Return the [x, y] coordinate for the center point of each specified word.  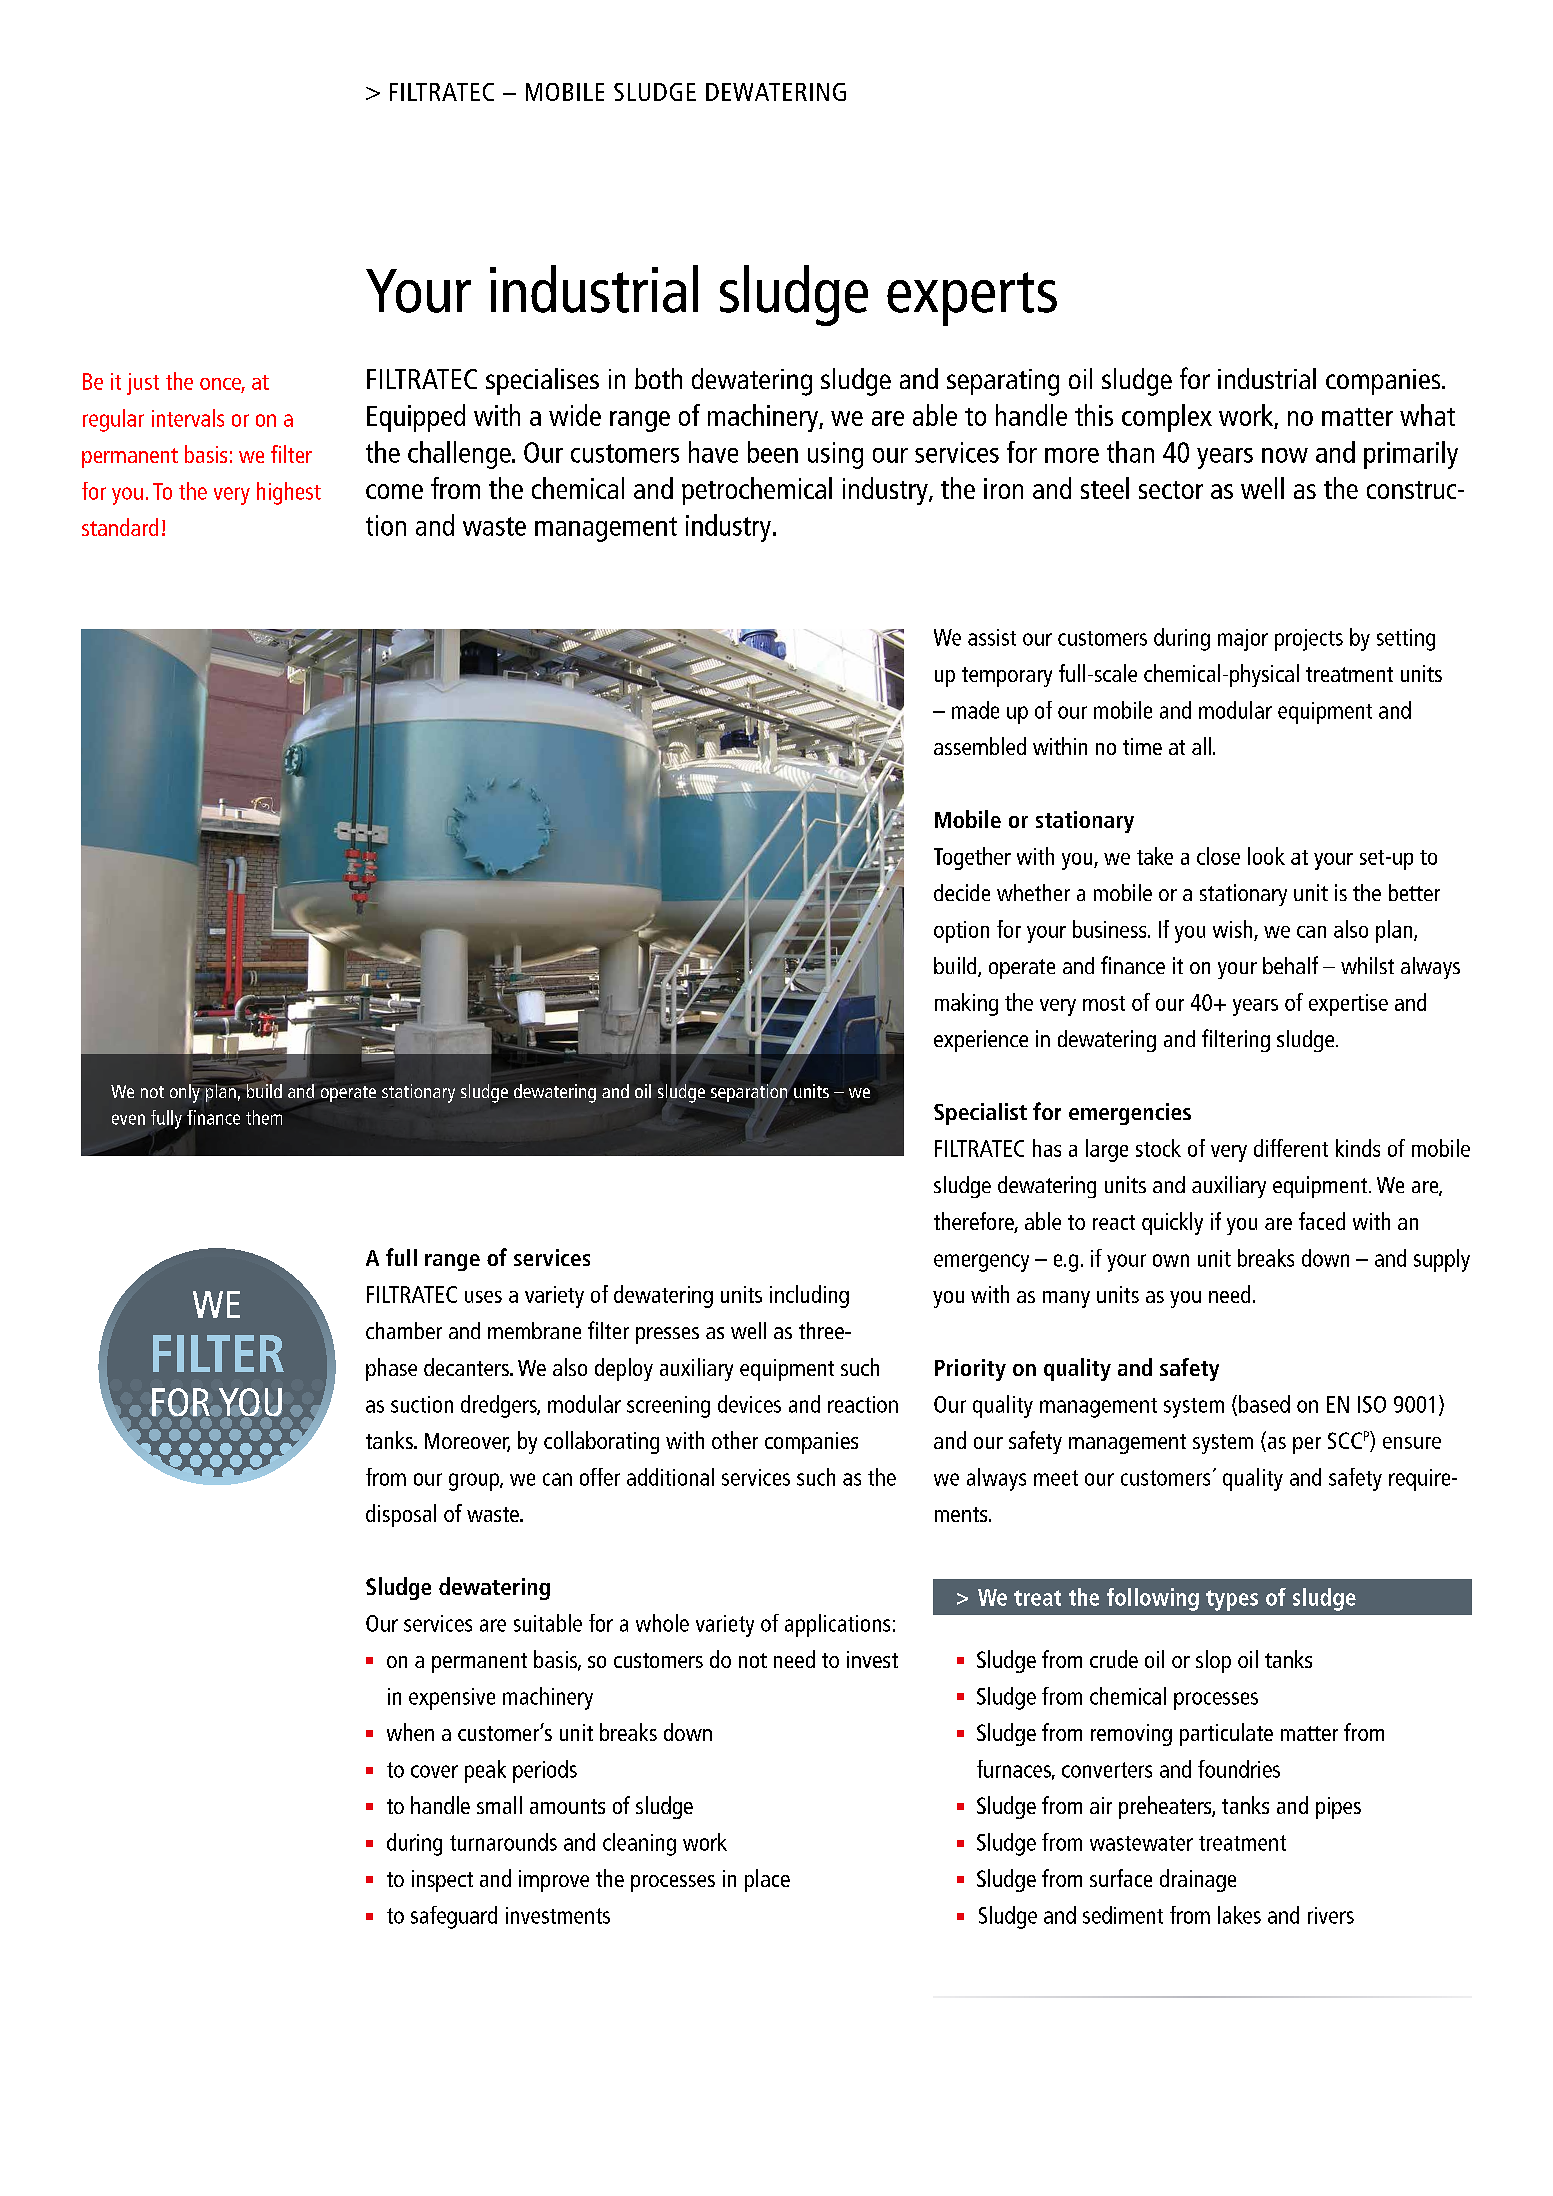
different [1291, 1148]
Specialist [980, 1114]
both [658, 378]
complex [1167, 418]
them [264, 1117]
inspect [442, 1881]
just [143, 384]
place [767, 1880]
